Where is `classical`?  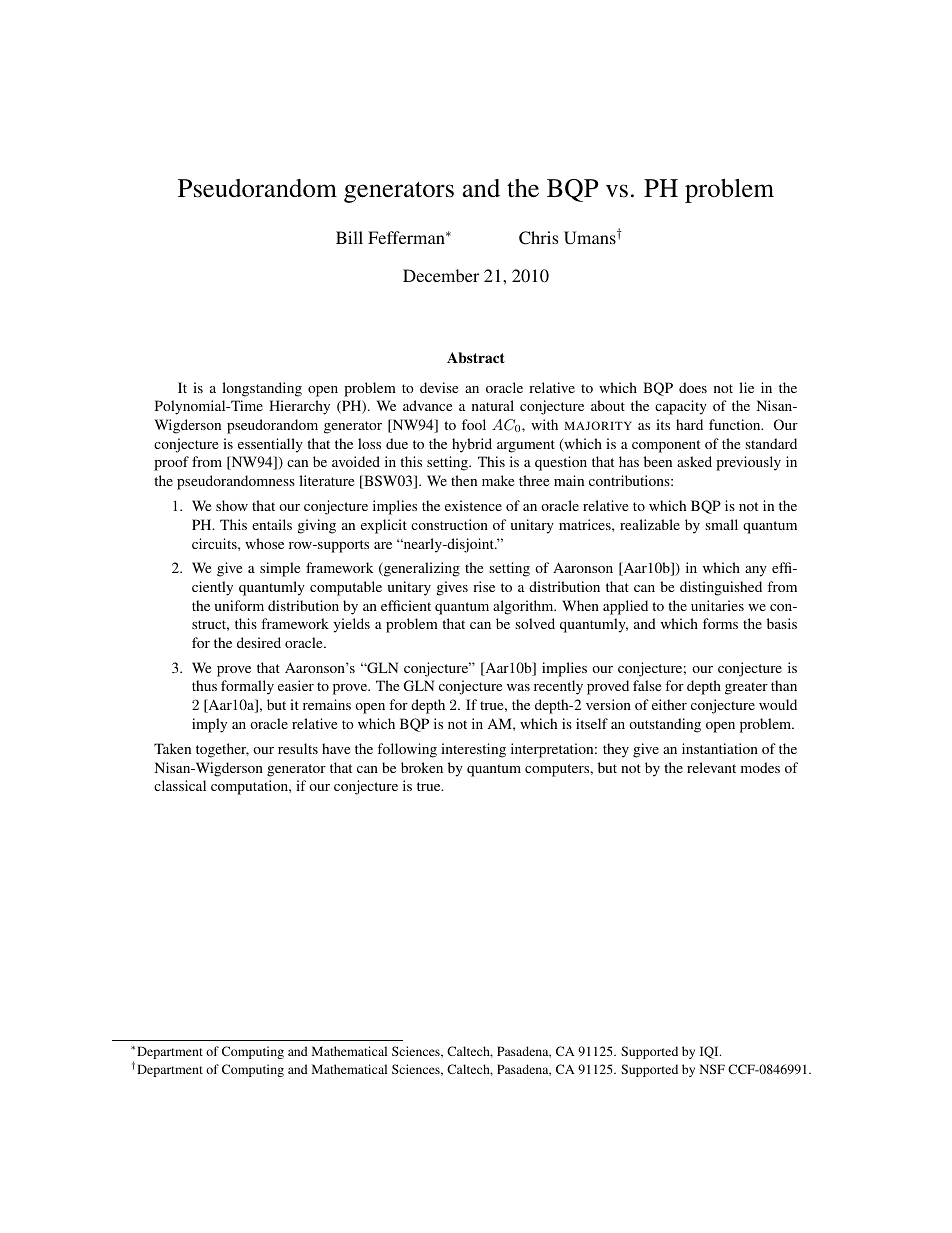
classical is located at coordinates (180, 785).
